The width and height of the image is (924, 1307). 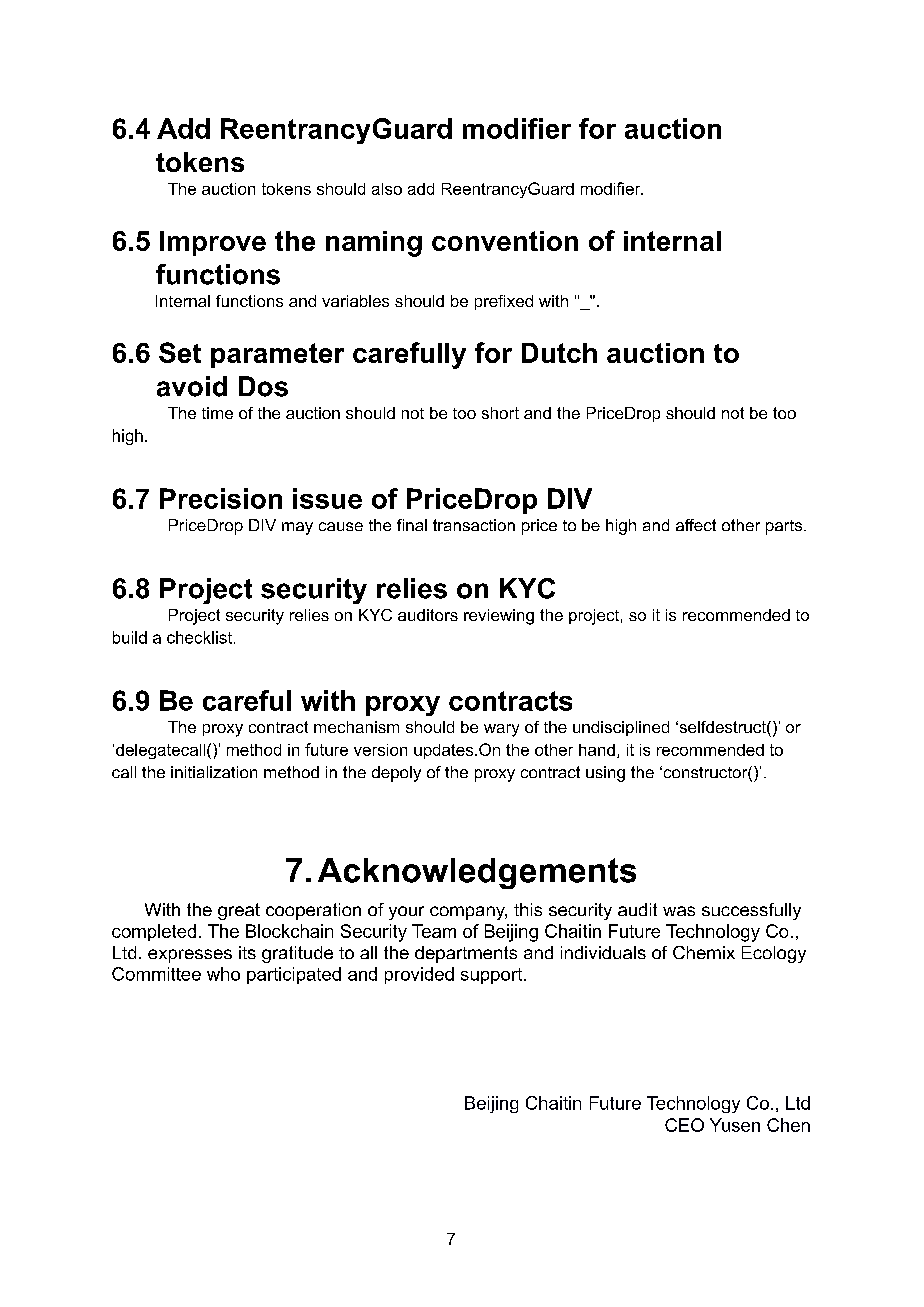 What do you see at coordinates (199, 637) in the image?
I see `checklist` at bounding box center [199, 637].
